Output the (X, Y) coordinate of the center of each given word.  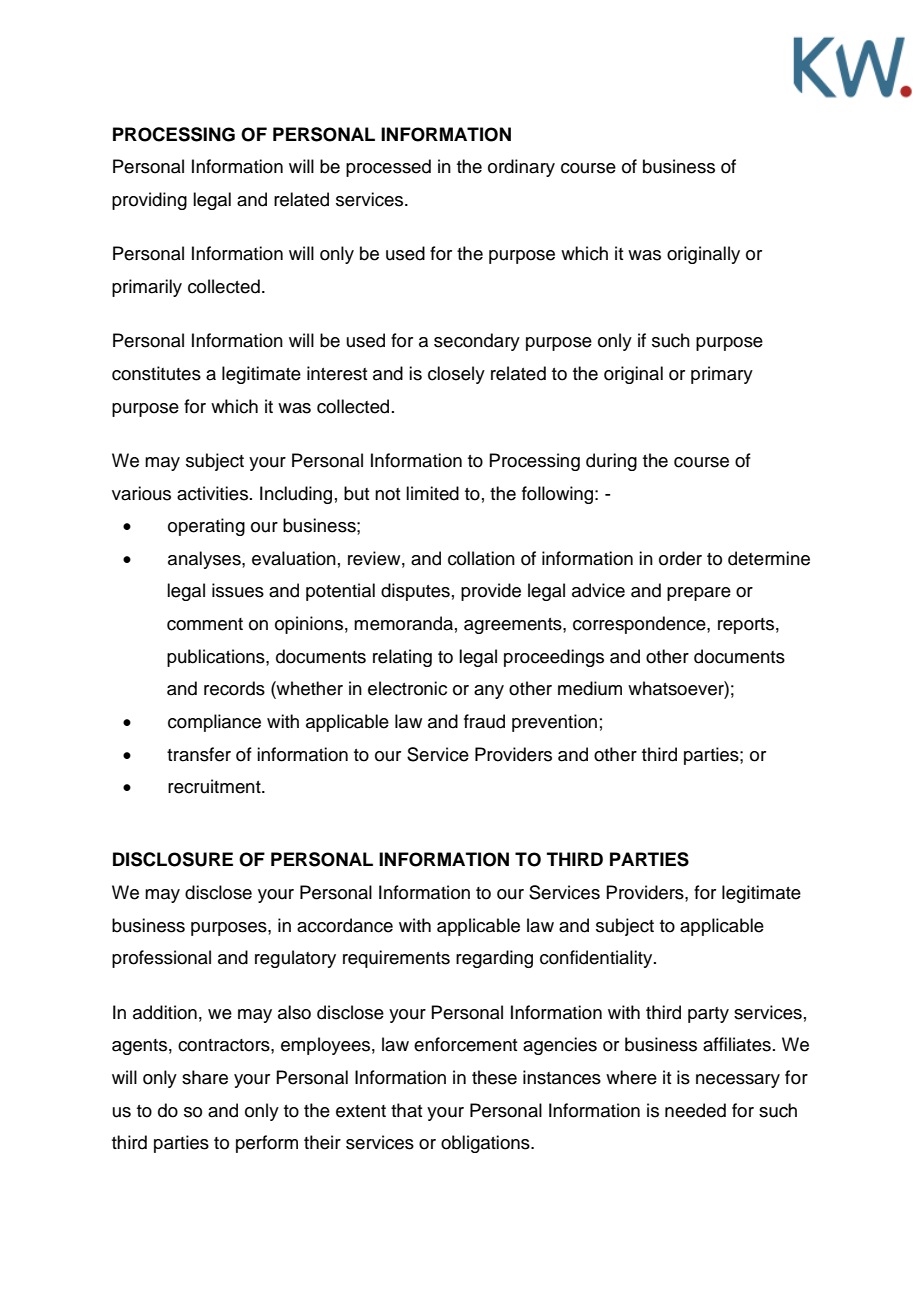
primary (722, 375)
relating (402, 658)
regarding (494, 959)
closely (456, 375)
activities (212, 493)
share (205, 1077)
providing (149, 201)
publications (217, 658)
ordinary (521, 168)
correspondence (640, 625)
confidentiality (597, 959)
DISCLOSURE (173, 859)
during (611, 462)
